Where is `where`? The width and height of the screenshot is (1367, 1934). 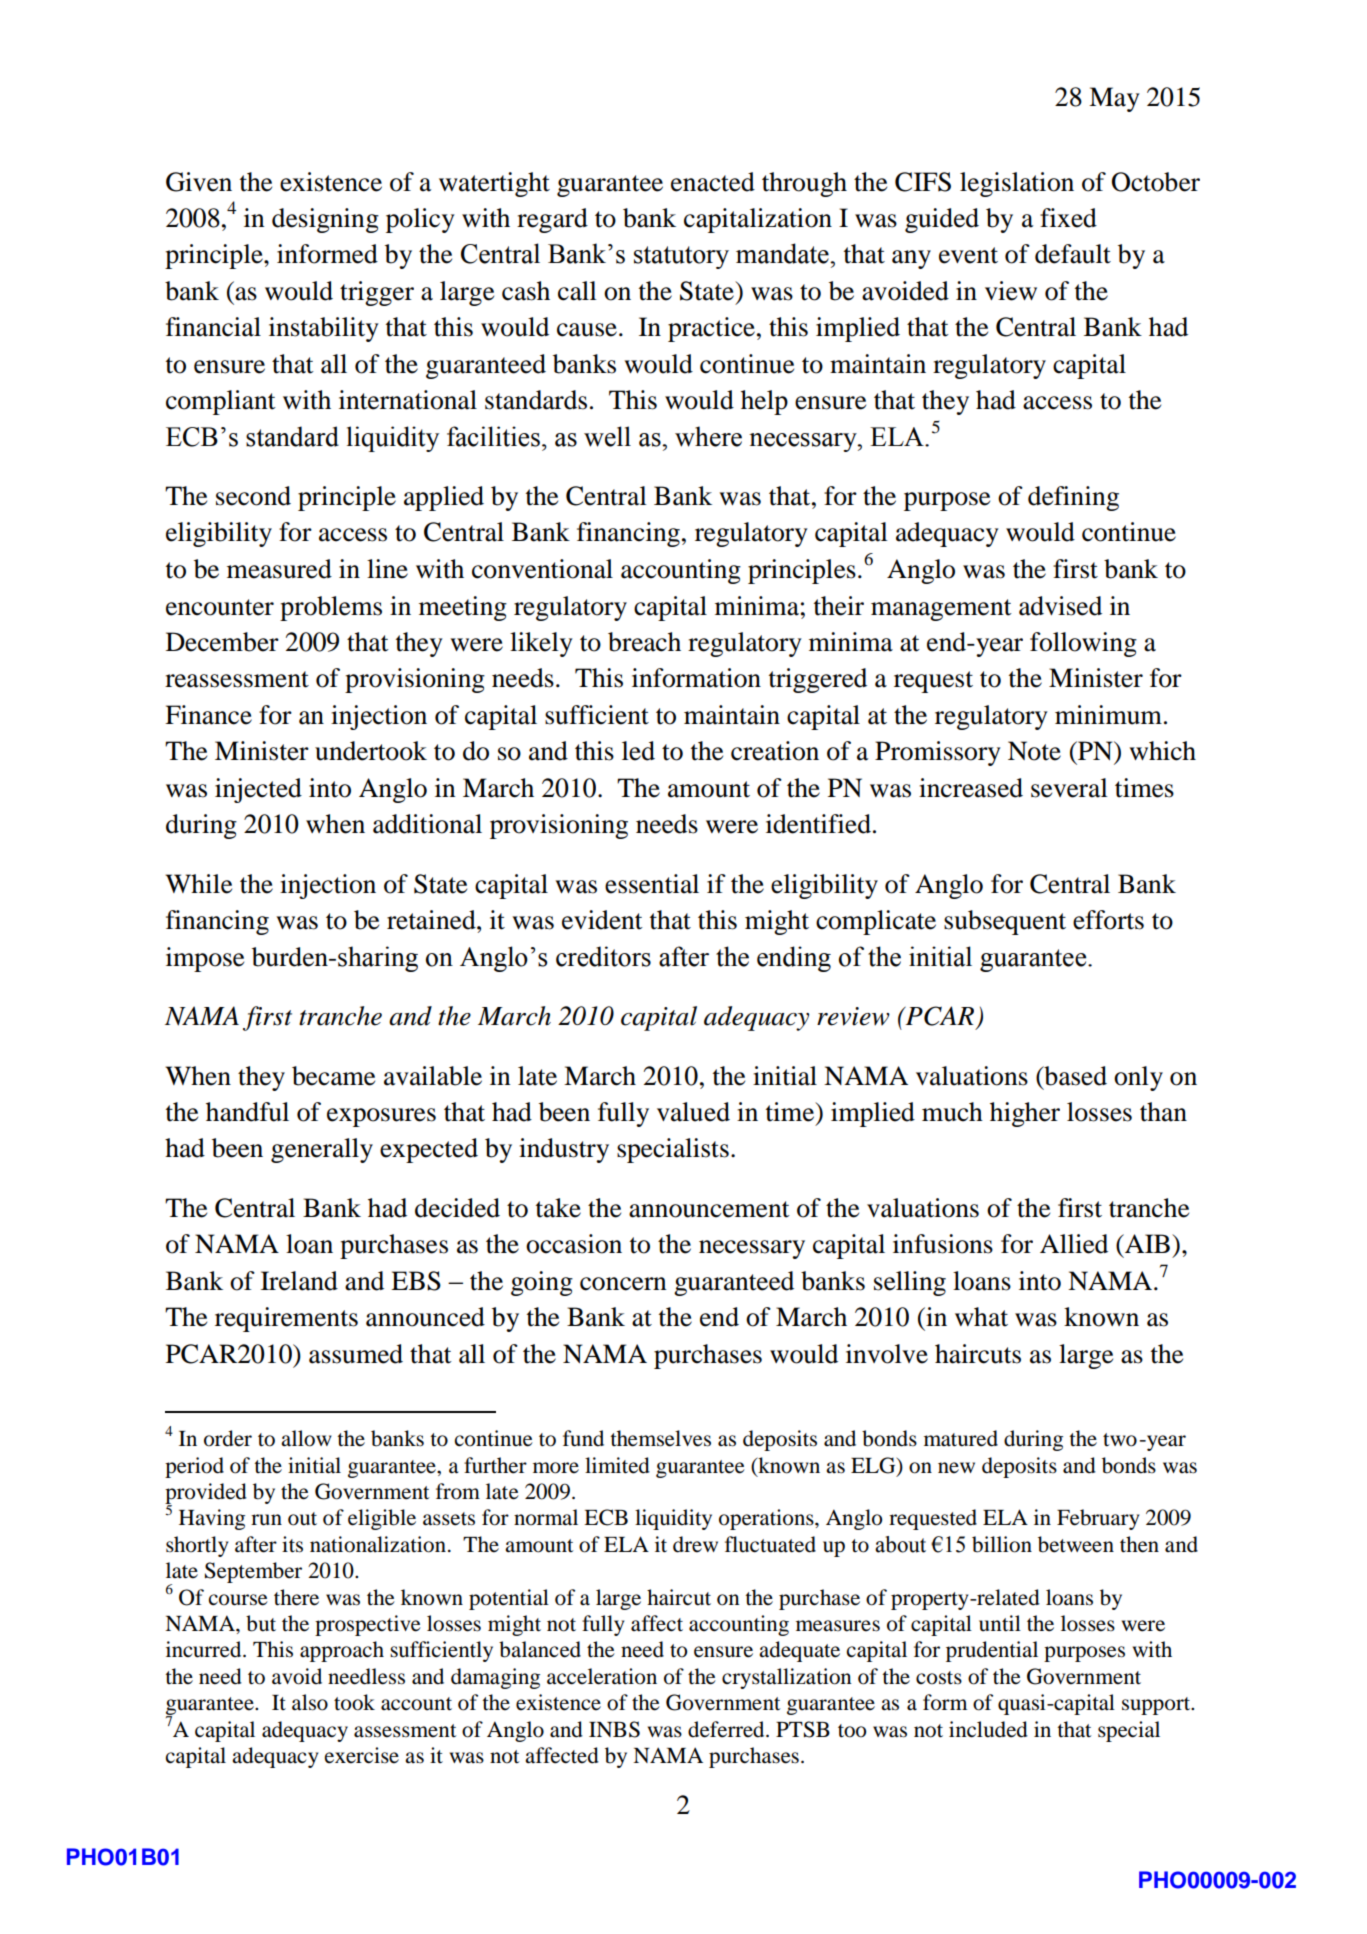
where is located at coordinates (708, 436).
